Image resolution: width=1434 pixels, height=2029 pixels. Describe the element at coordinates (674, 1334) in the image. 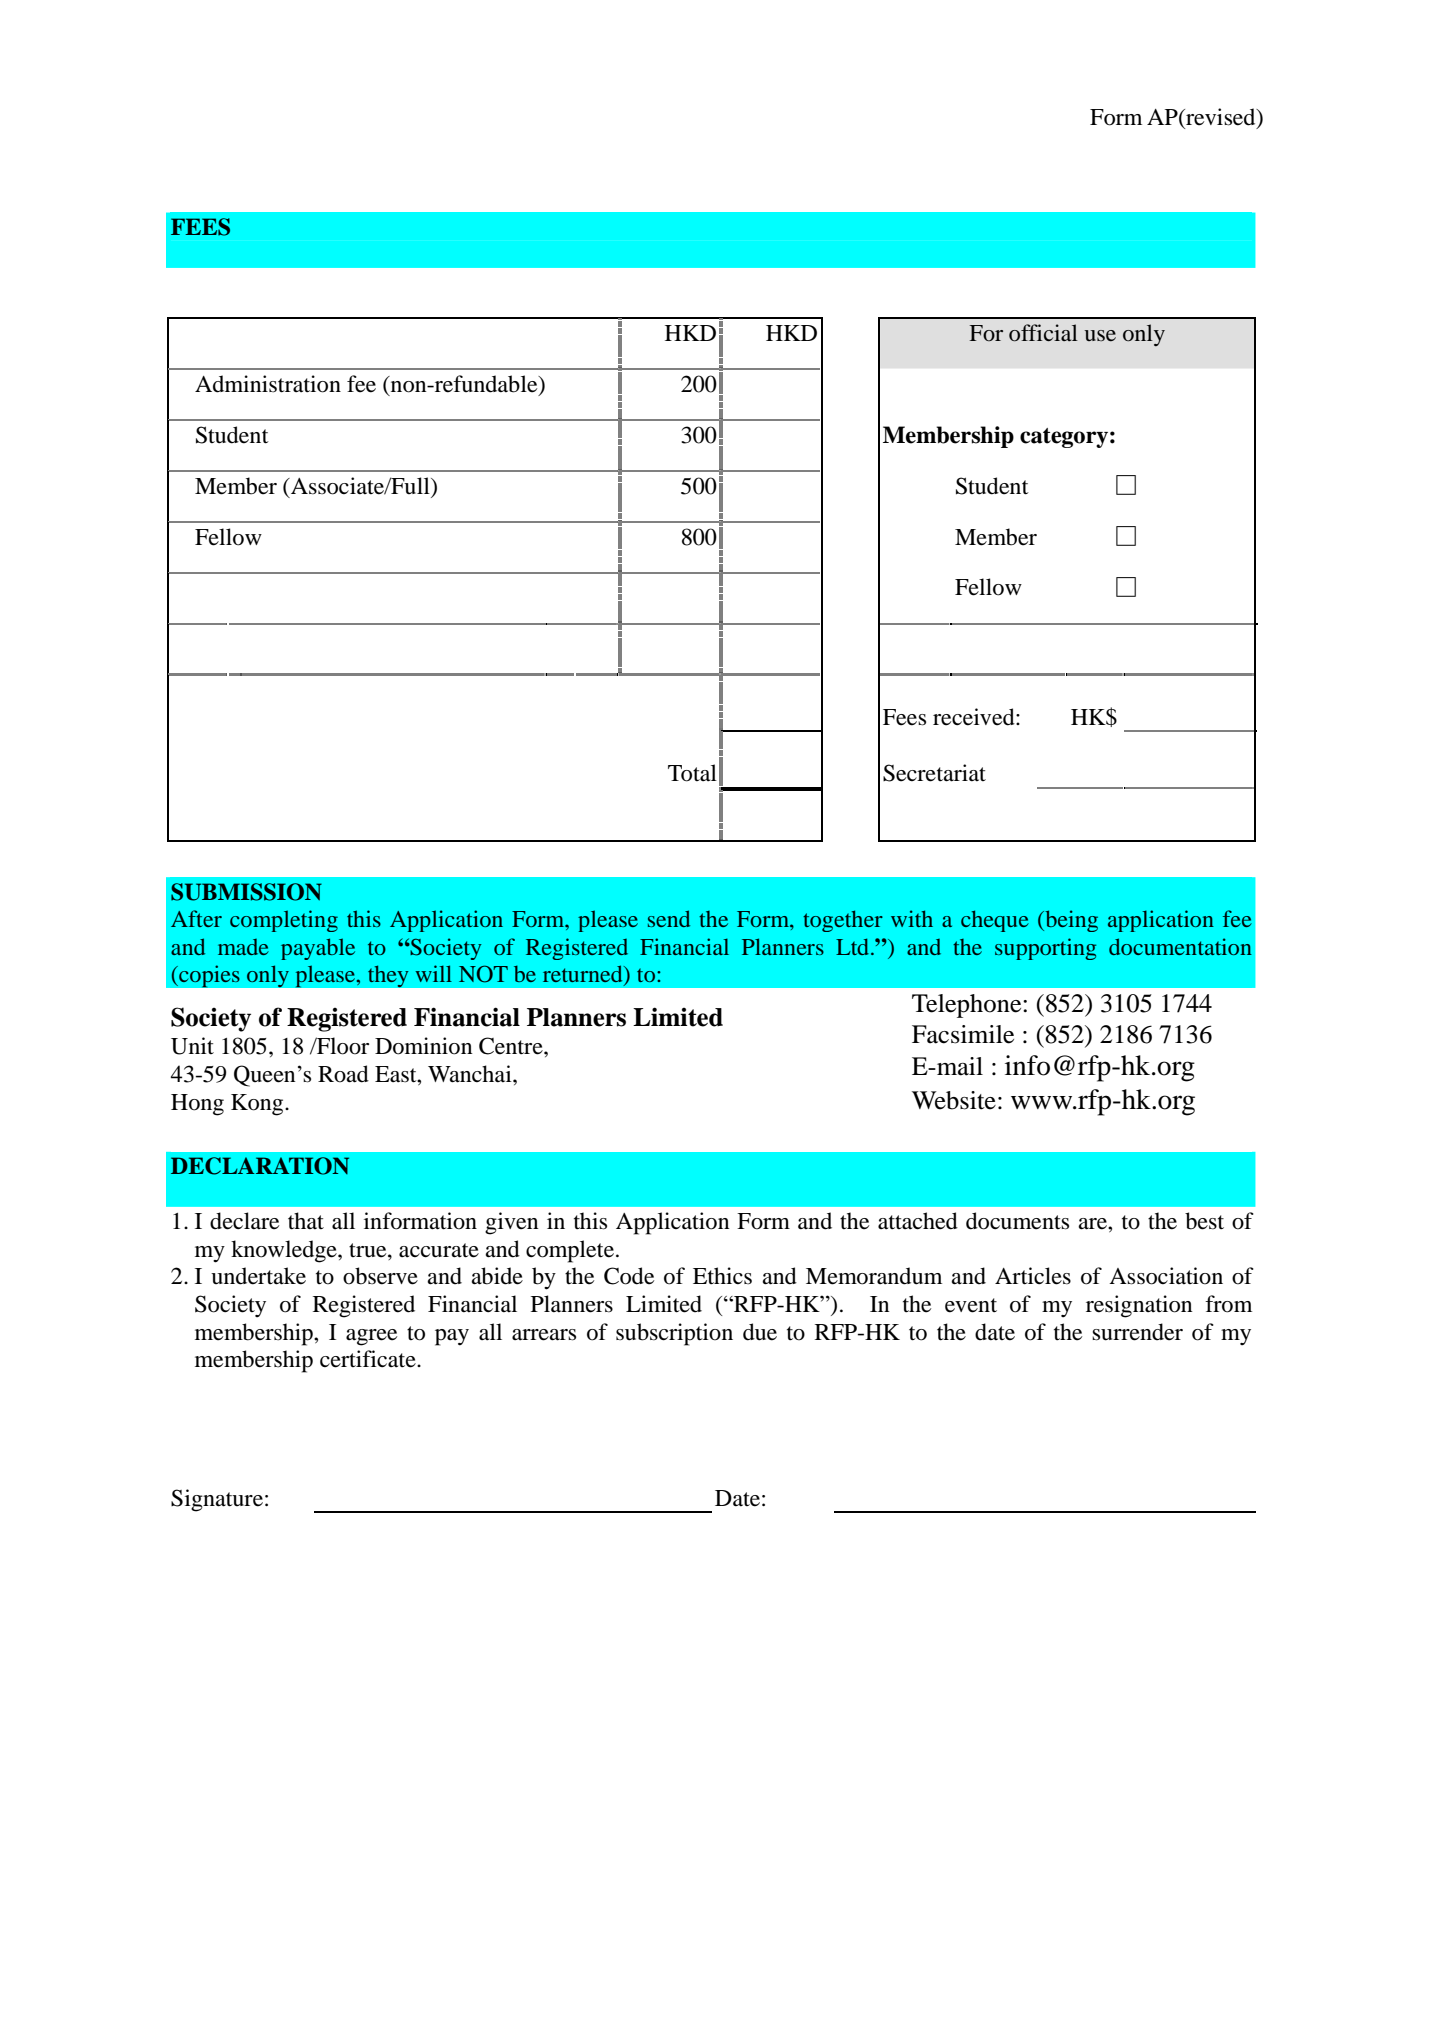

I see `subscription` at that location.
